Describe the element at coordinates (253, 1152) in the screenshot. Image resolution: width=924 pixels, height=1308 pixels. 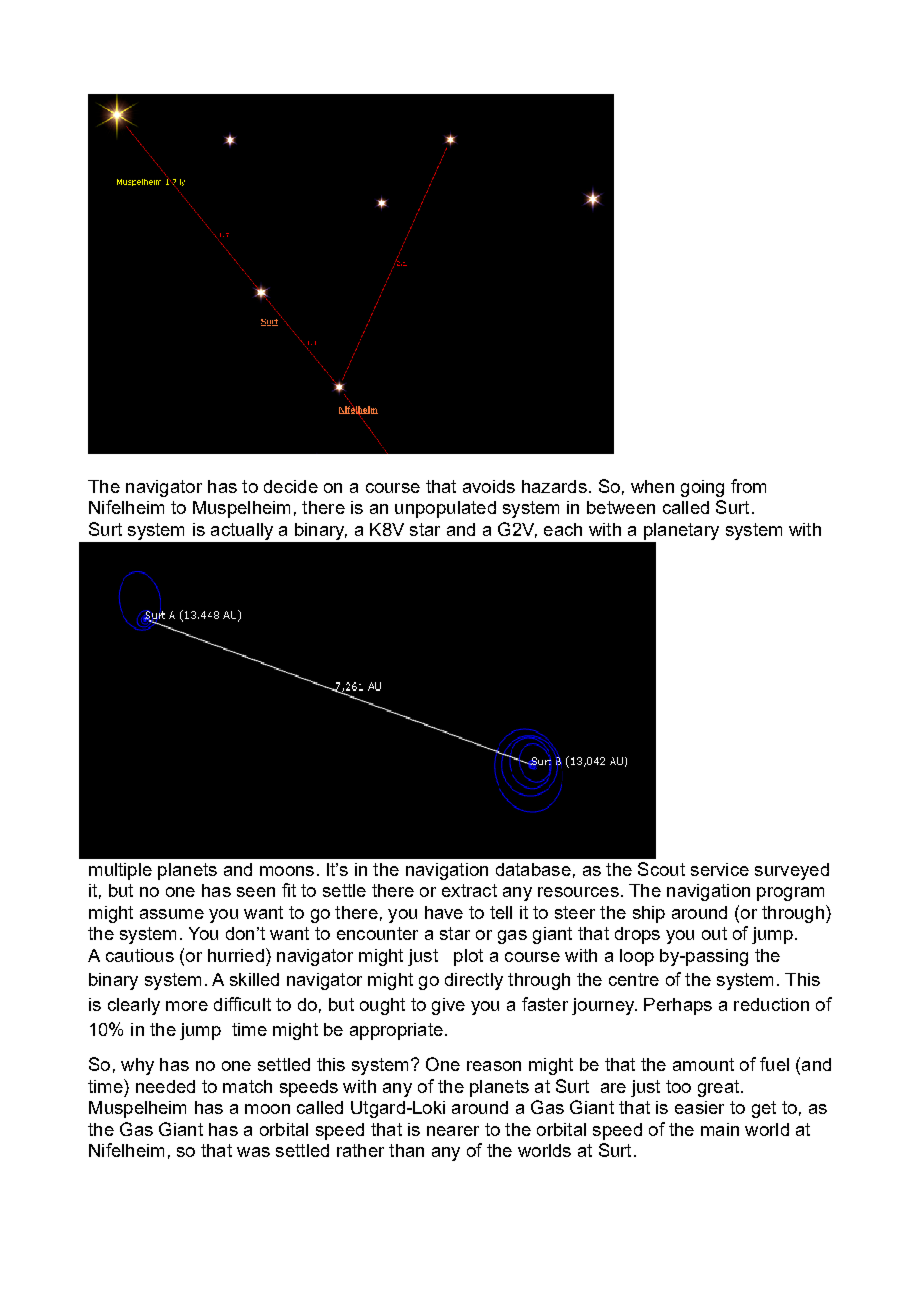
I see `was` at that location.
